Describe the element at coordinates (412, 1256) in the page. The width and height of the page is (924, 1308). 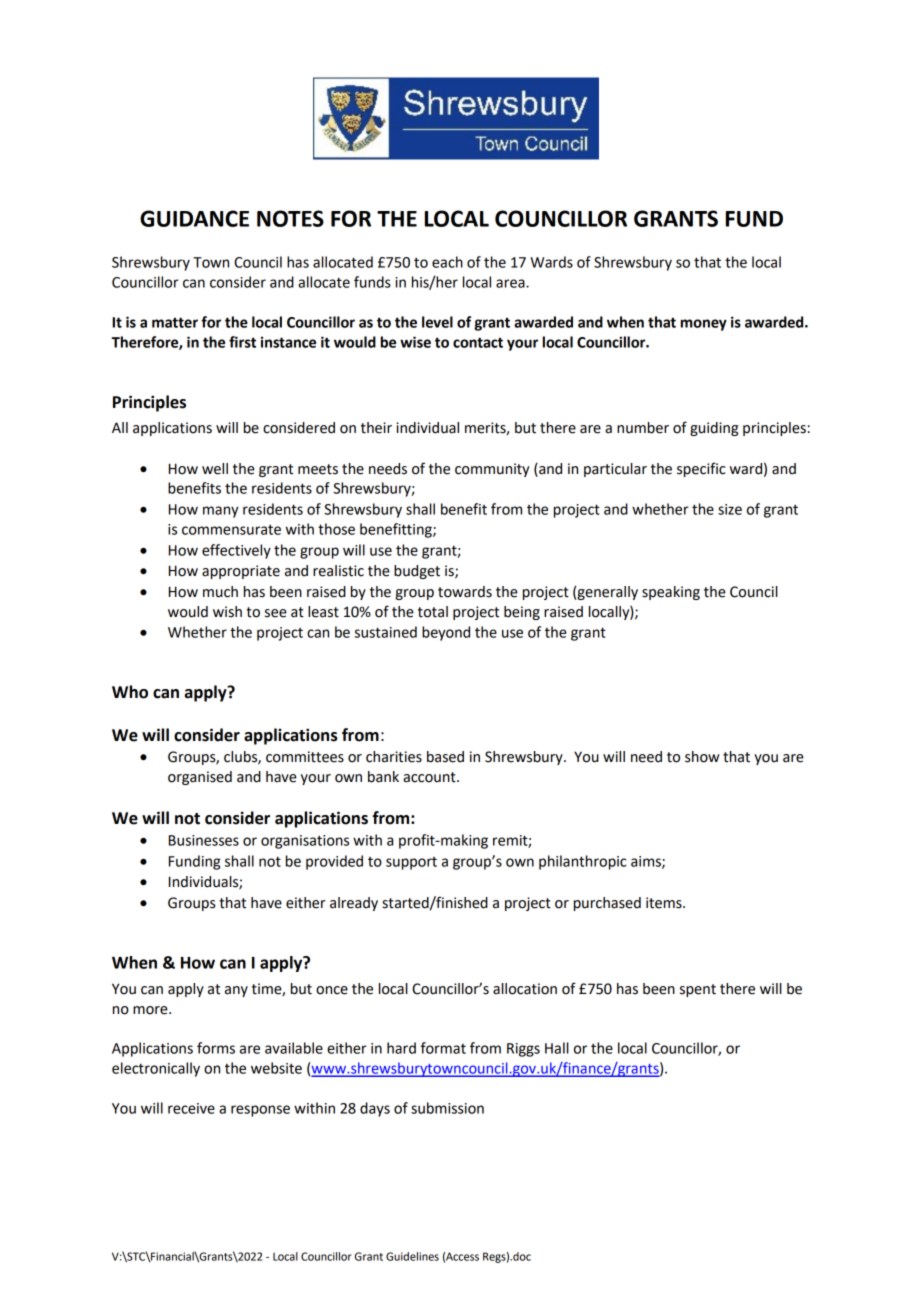
I see `Guidelines` at that location.
